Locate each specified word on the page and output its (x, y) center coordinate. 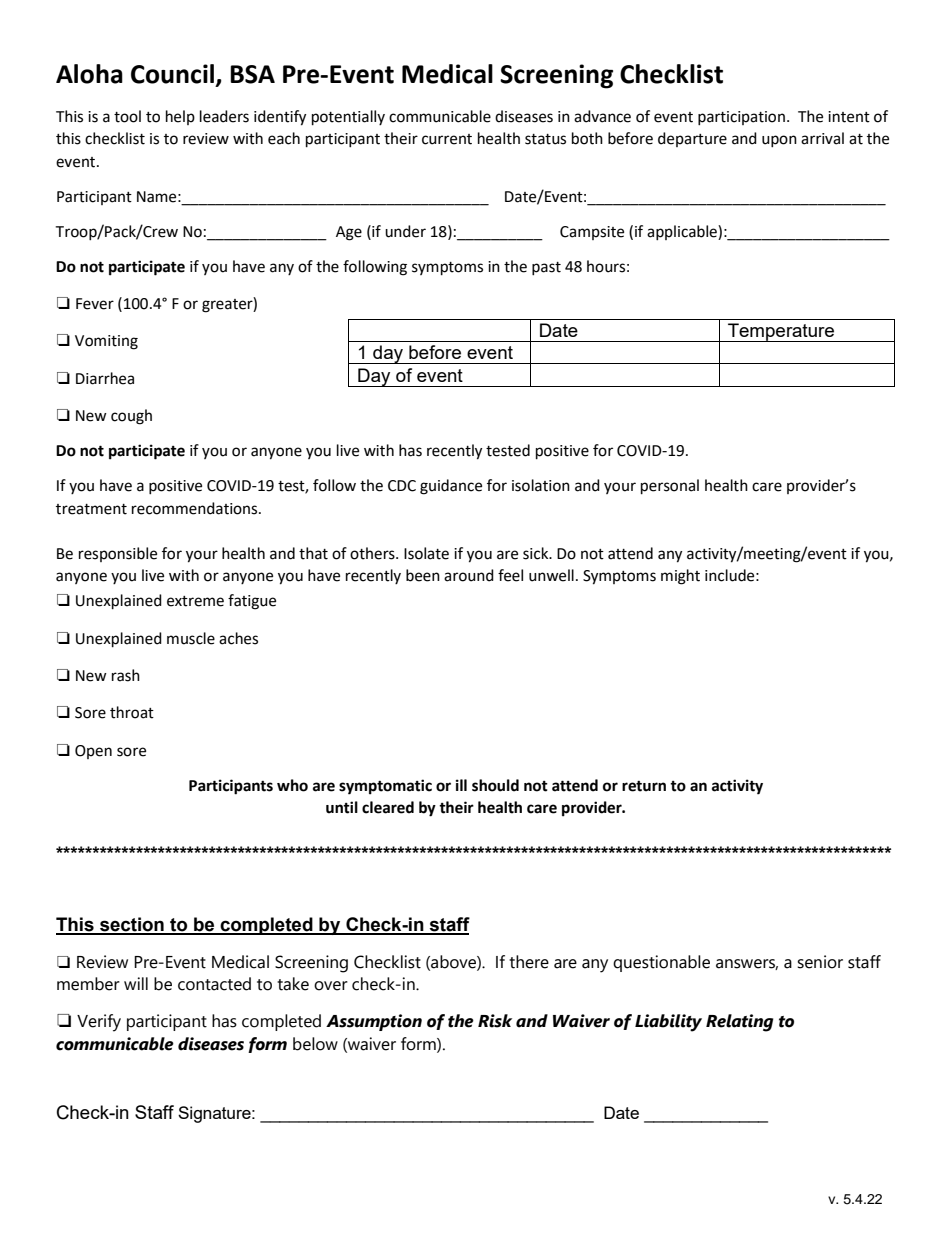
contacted (214, 984)
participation (741, 118)
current (447, 139)
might (680, 577)
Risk (495, 1021)
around (469, 575)
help (180, 117)
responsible (118, 554)
